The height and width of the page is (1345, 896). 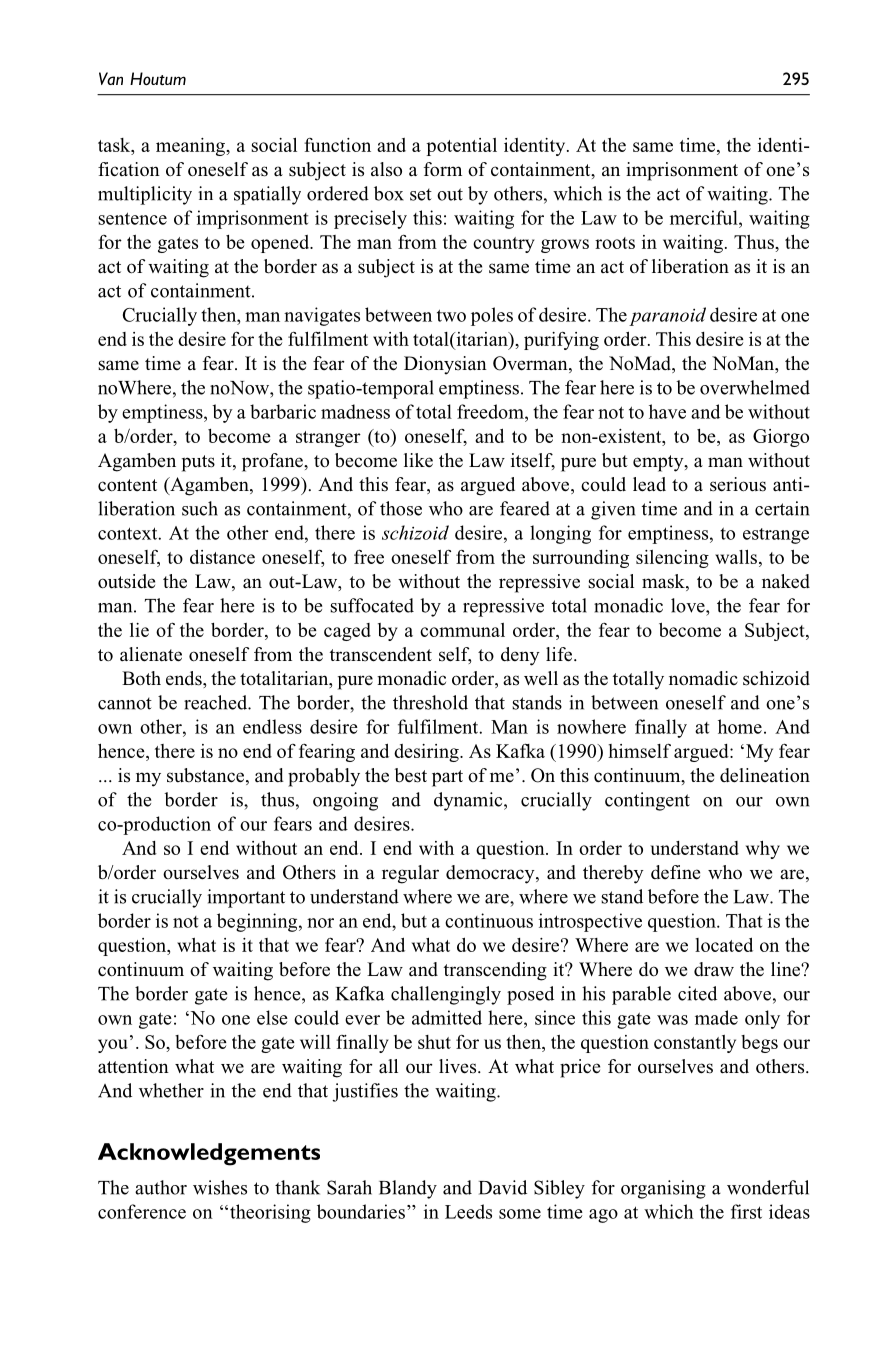 I want to click on meaning, so click(x=192, y=147).
